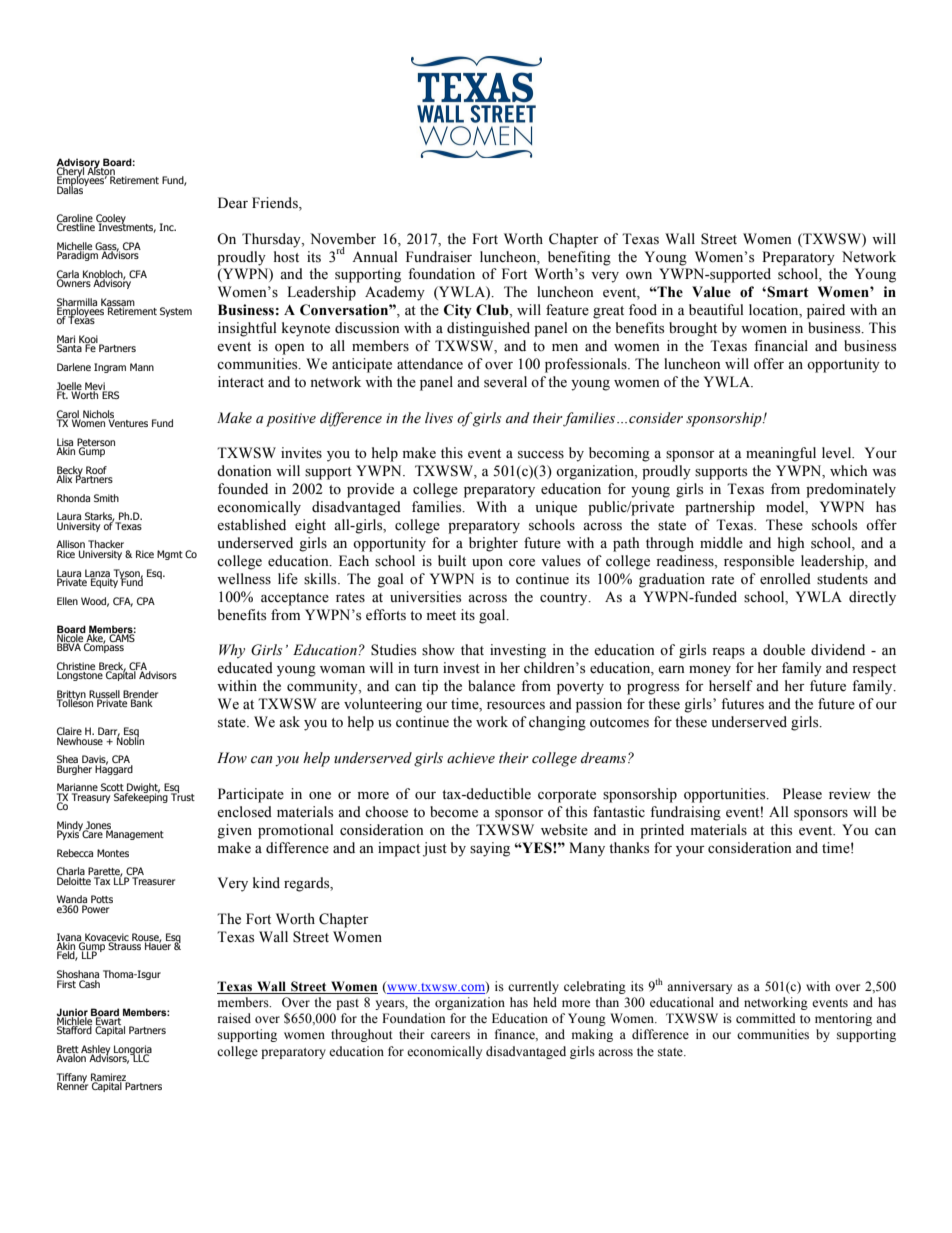 The image size is (952, 1233). What do you see at coordinates (375, 256) in the screenshot?
I see `Annual` at bounding box center [375, 256].
